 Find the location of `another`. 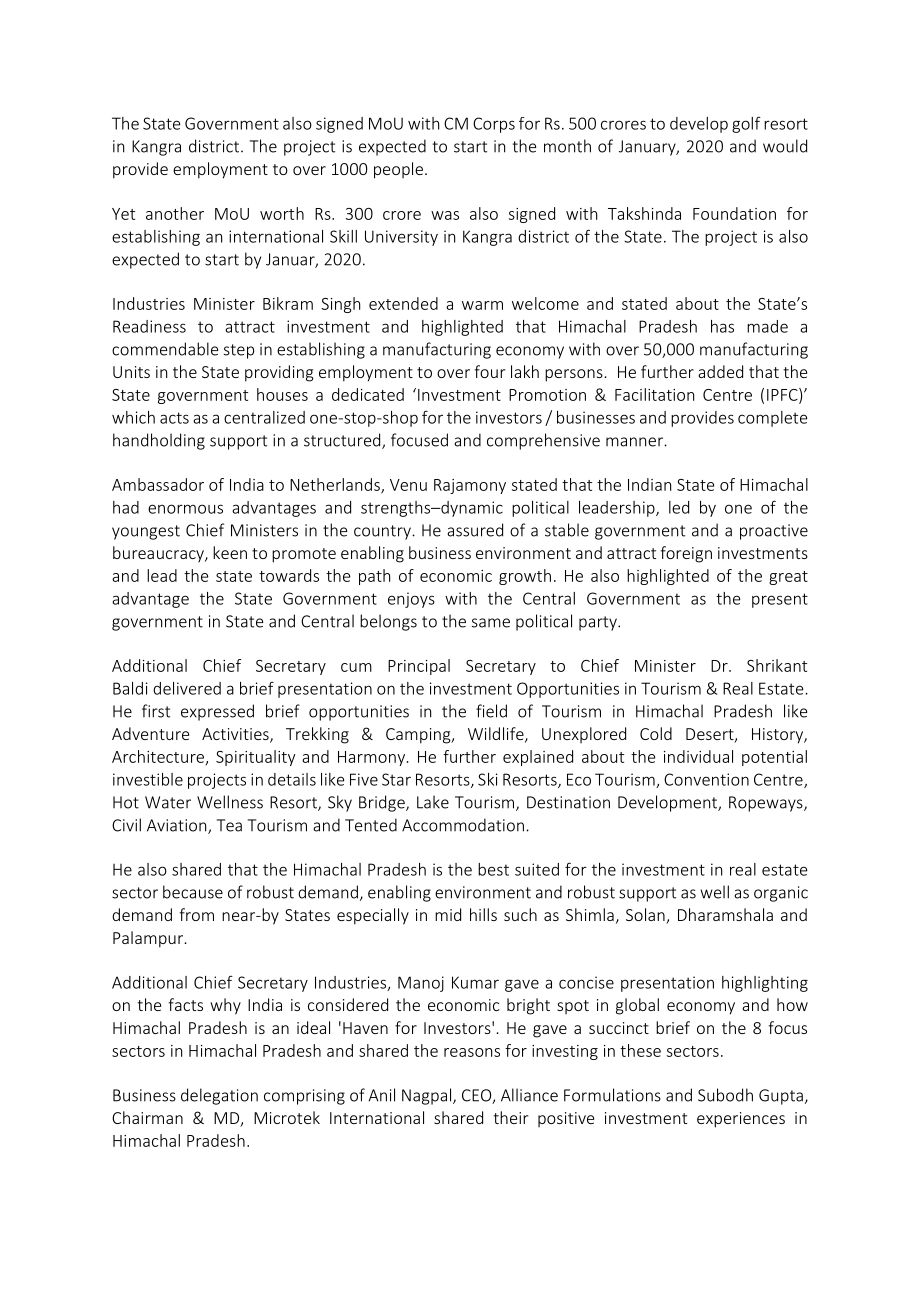

another is located at coordinates (175, 213).
